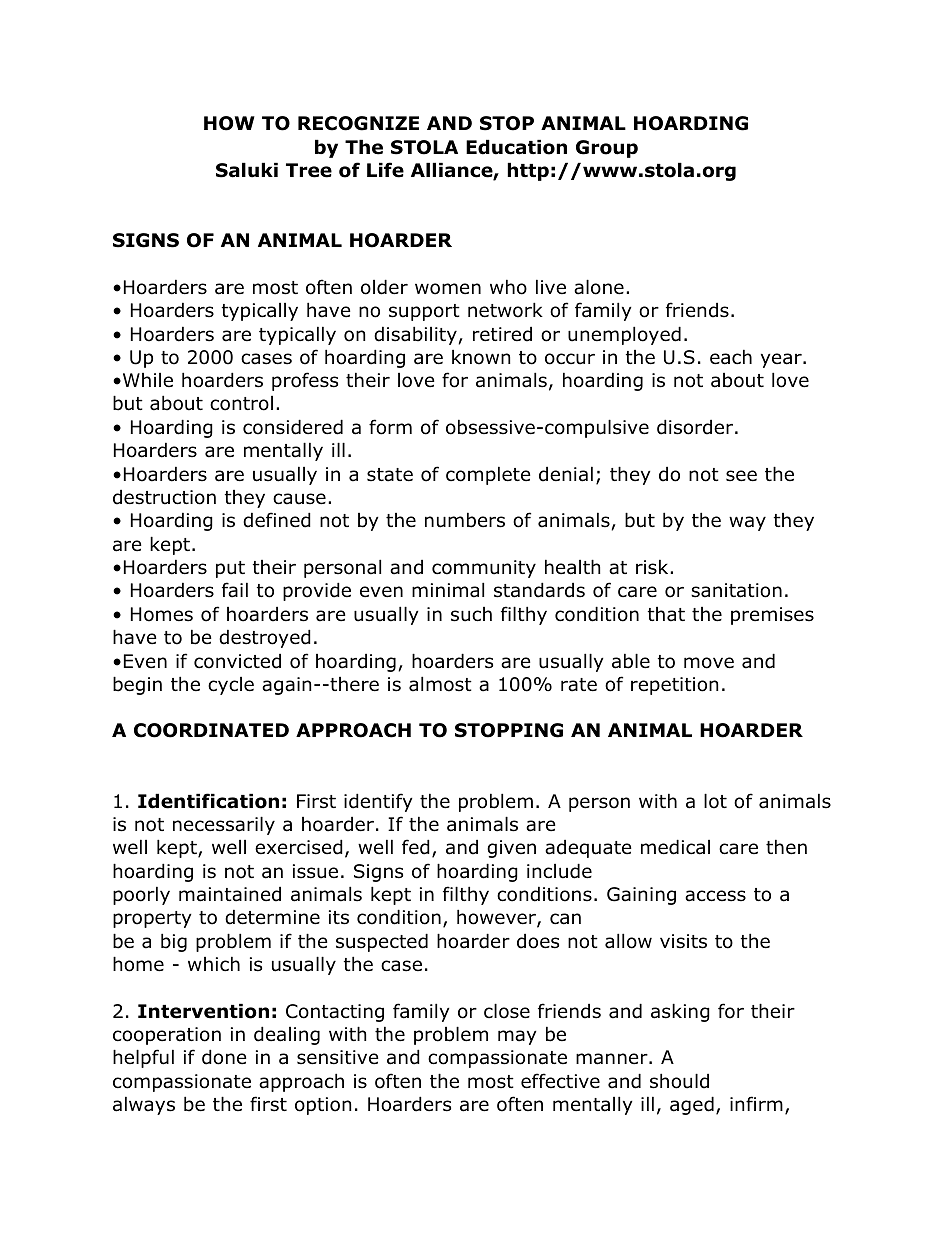 The image size is (952, 1233). What do you see at coordinates (378, 802) in the image?
I see `identify` at bounding box center [378, 802].
